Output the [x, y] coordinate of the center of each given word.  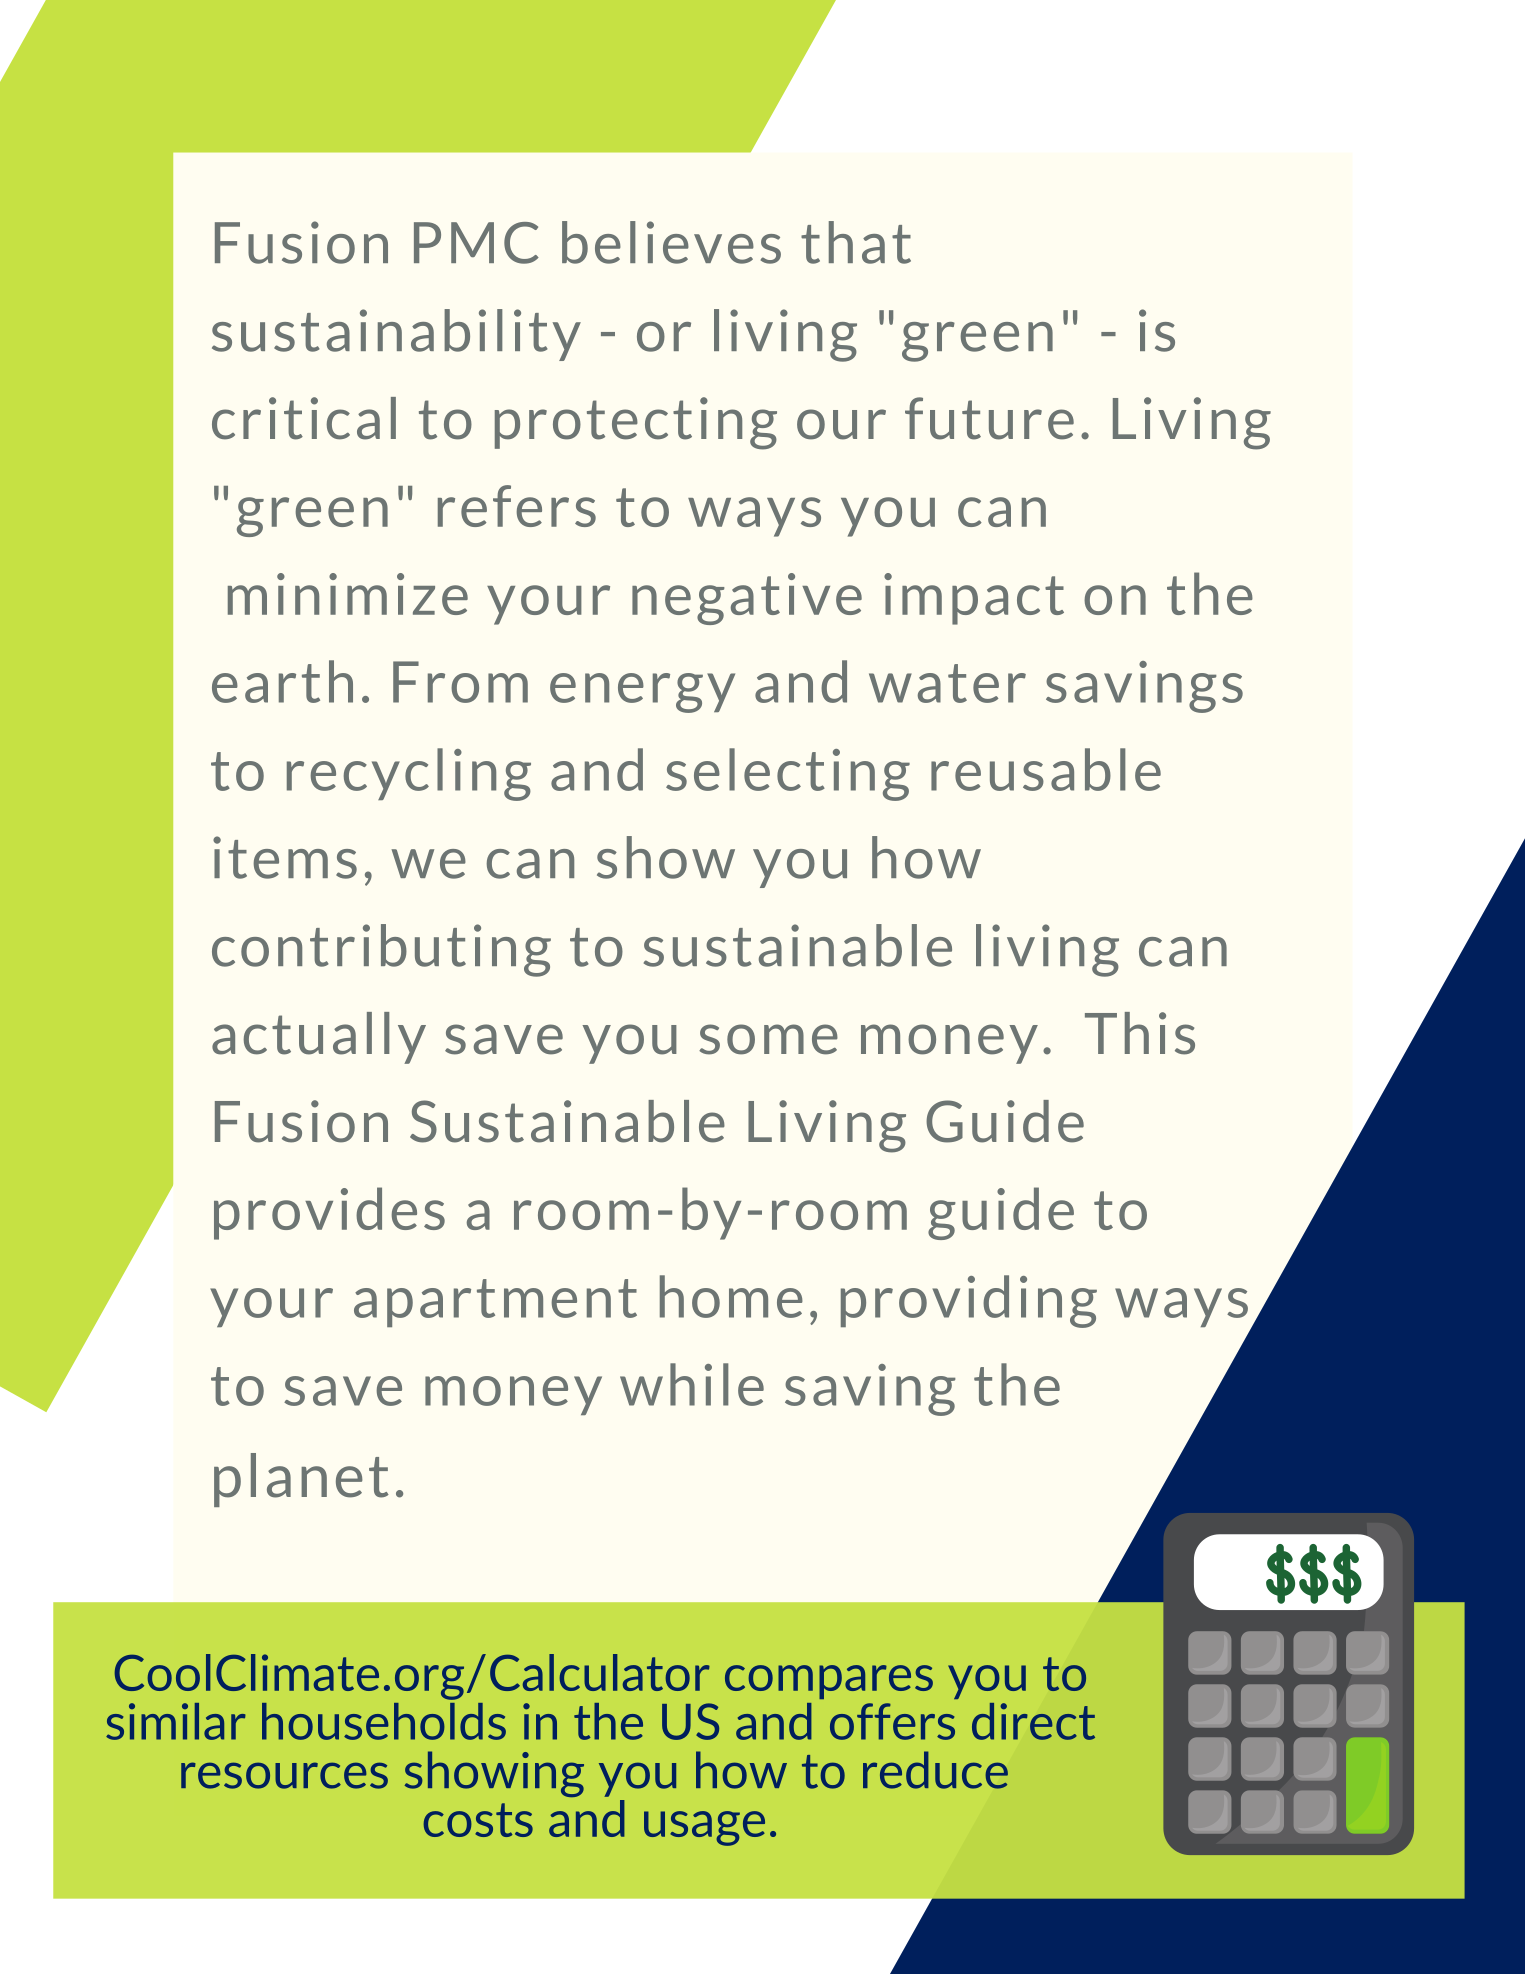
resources [284, 1775]
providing [969, 1301]
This [1140, 1033]
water [947, 683]
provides [329, 1213]
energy [642, 693]
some [768, 1039]
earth [282, 681]
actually [319, 1038]
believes [671, 242]
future [989, 418]
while [692, 1384]
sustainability [396, 335]
